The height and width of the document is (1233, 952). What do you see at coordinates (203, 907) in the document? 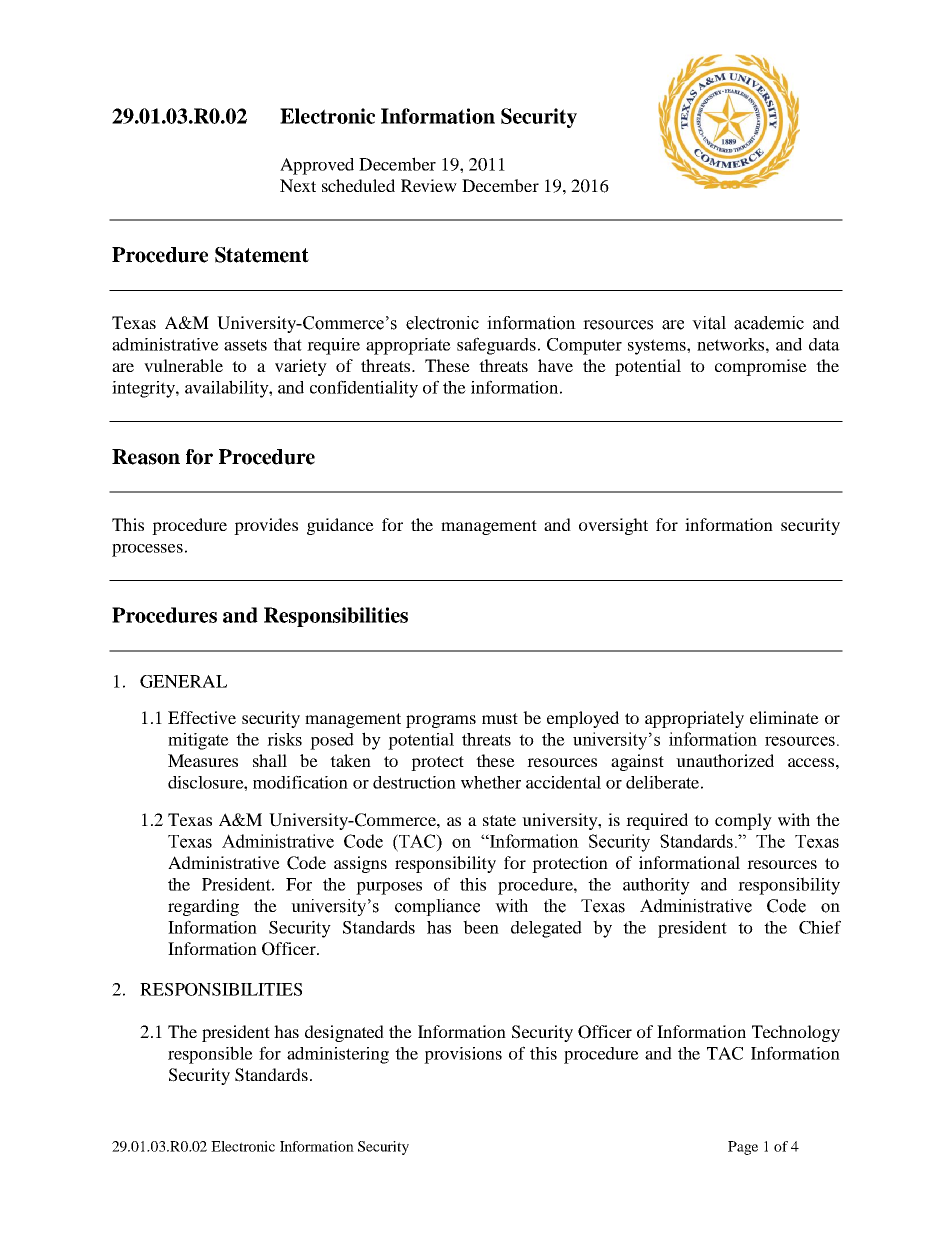
I see `regarding` at bounding box center [203, 907].
